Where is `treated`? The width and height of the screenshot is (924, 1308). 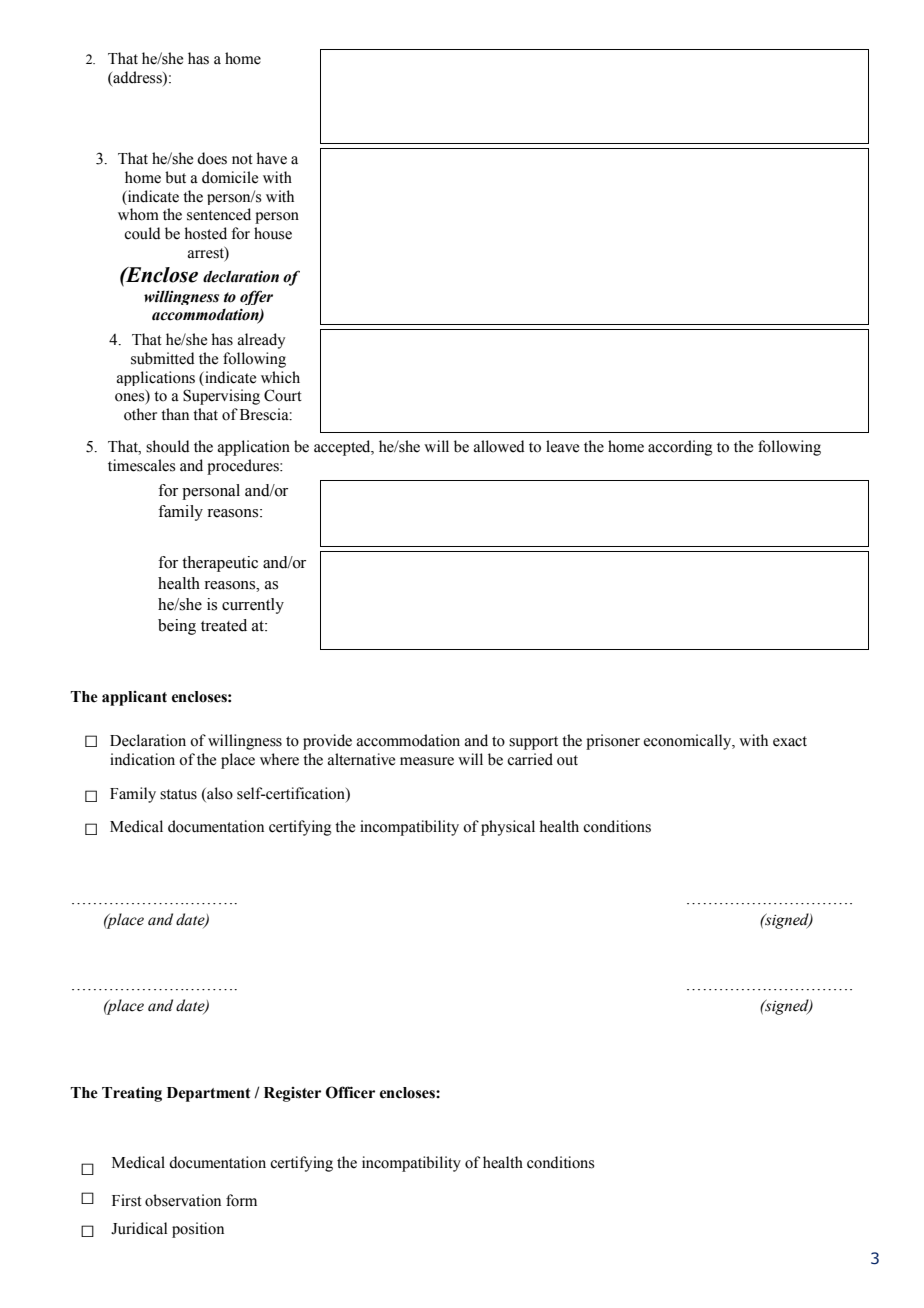
treated is located at coordinates (224, 625).
